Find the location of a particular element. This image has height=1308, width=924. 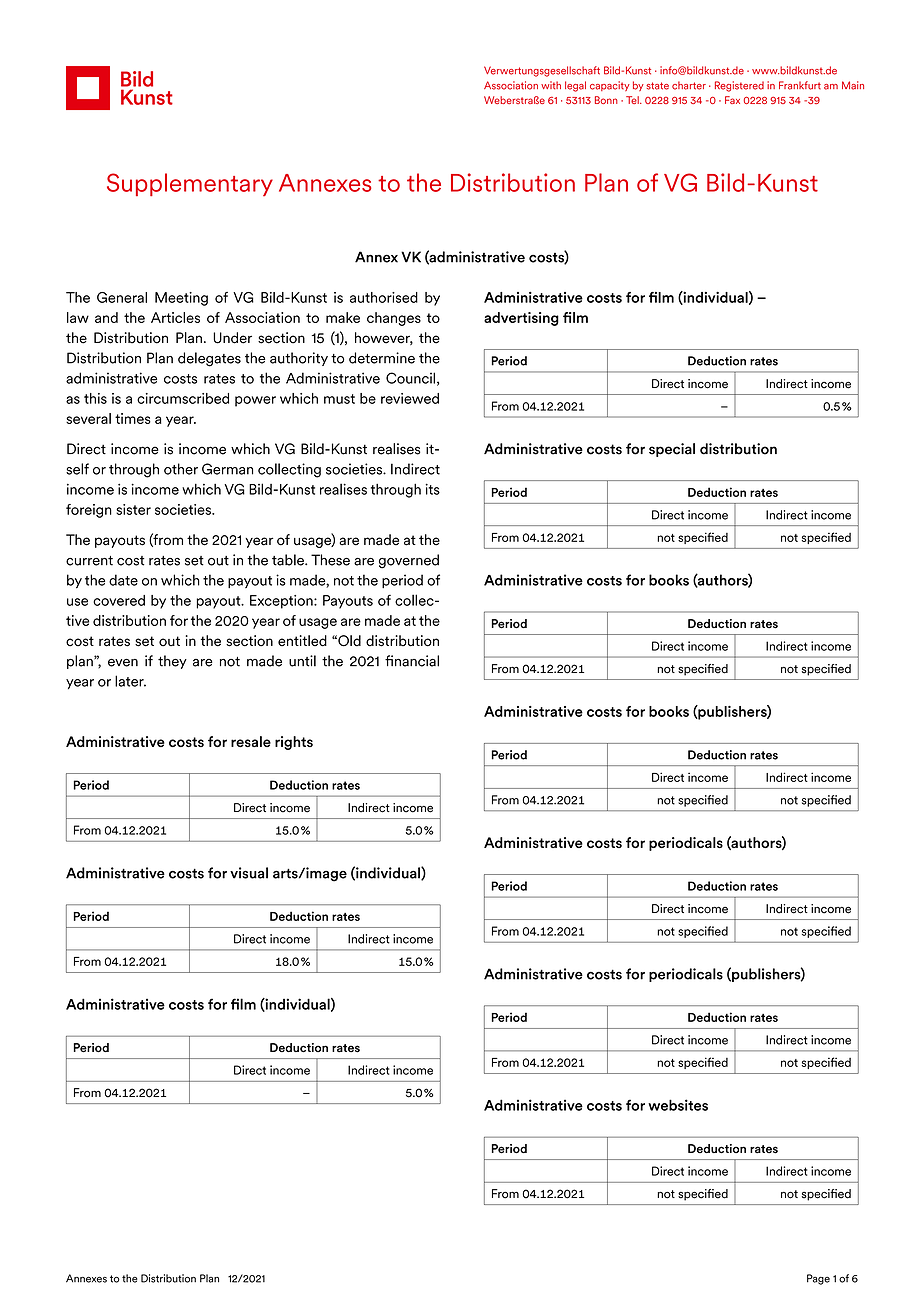

reviewed is located at coordinates (410, 398).
